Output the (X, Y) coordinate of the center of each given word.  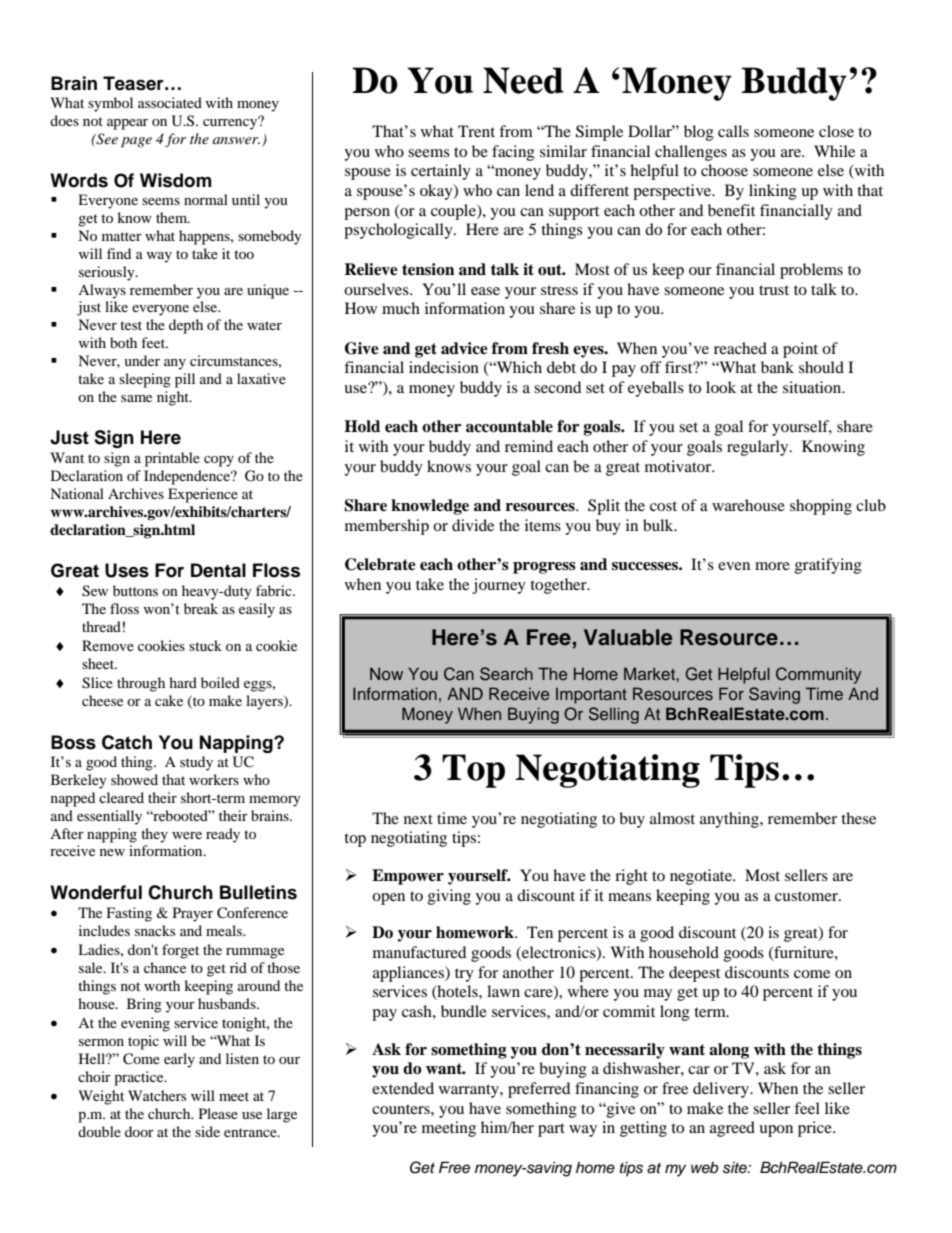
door (139, 1131)
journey (499, 586)
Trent (476, 131)
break (201, 608)
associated (170, 102)
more (772, 566)
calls (733, 131)
